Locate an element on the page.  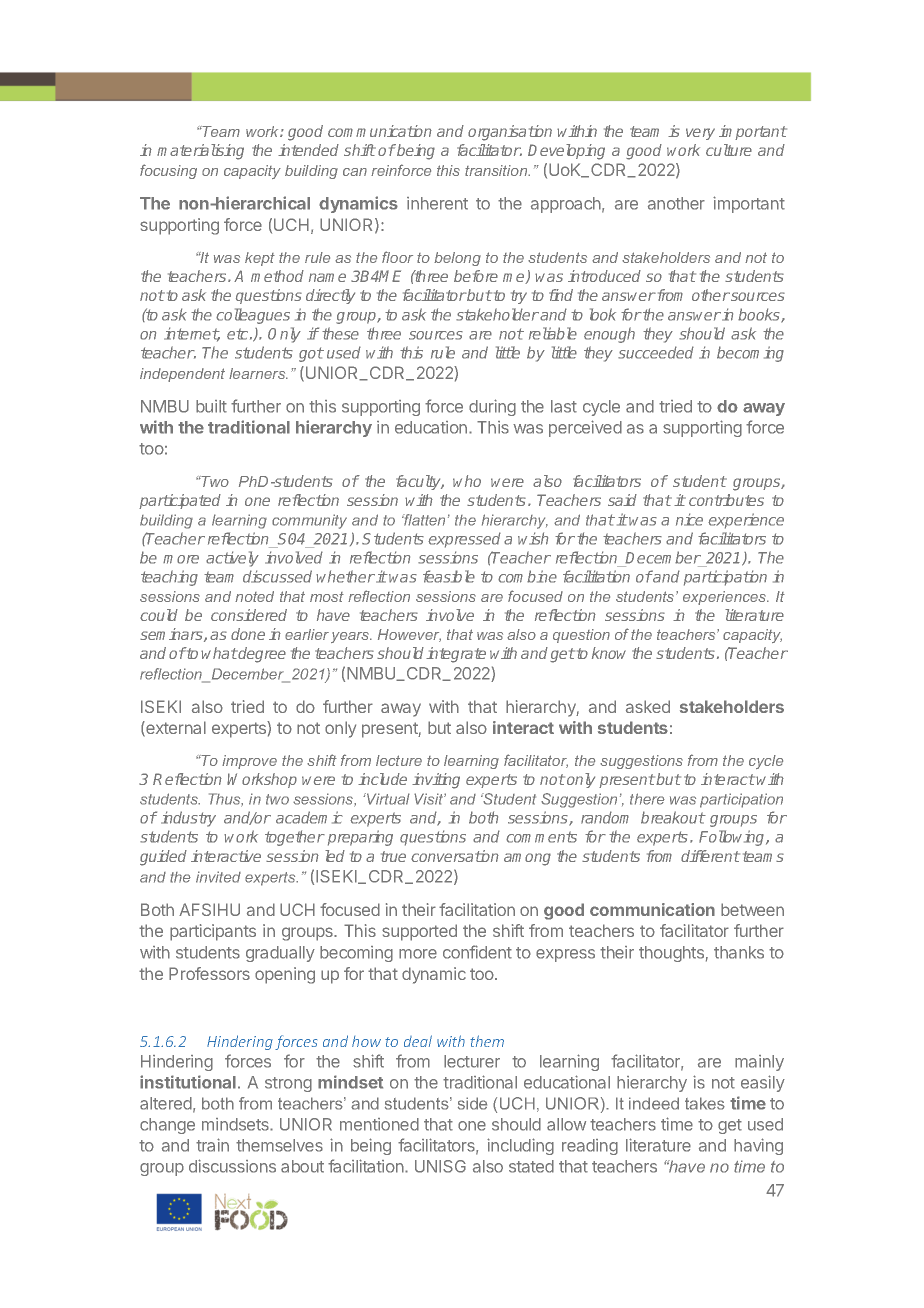
integrate is located at coordinates (456, 655).
